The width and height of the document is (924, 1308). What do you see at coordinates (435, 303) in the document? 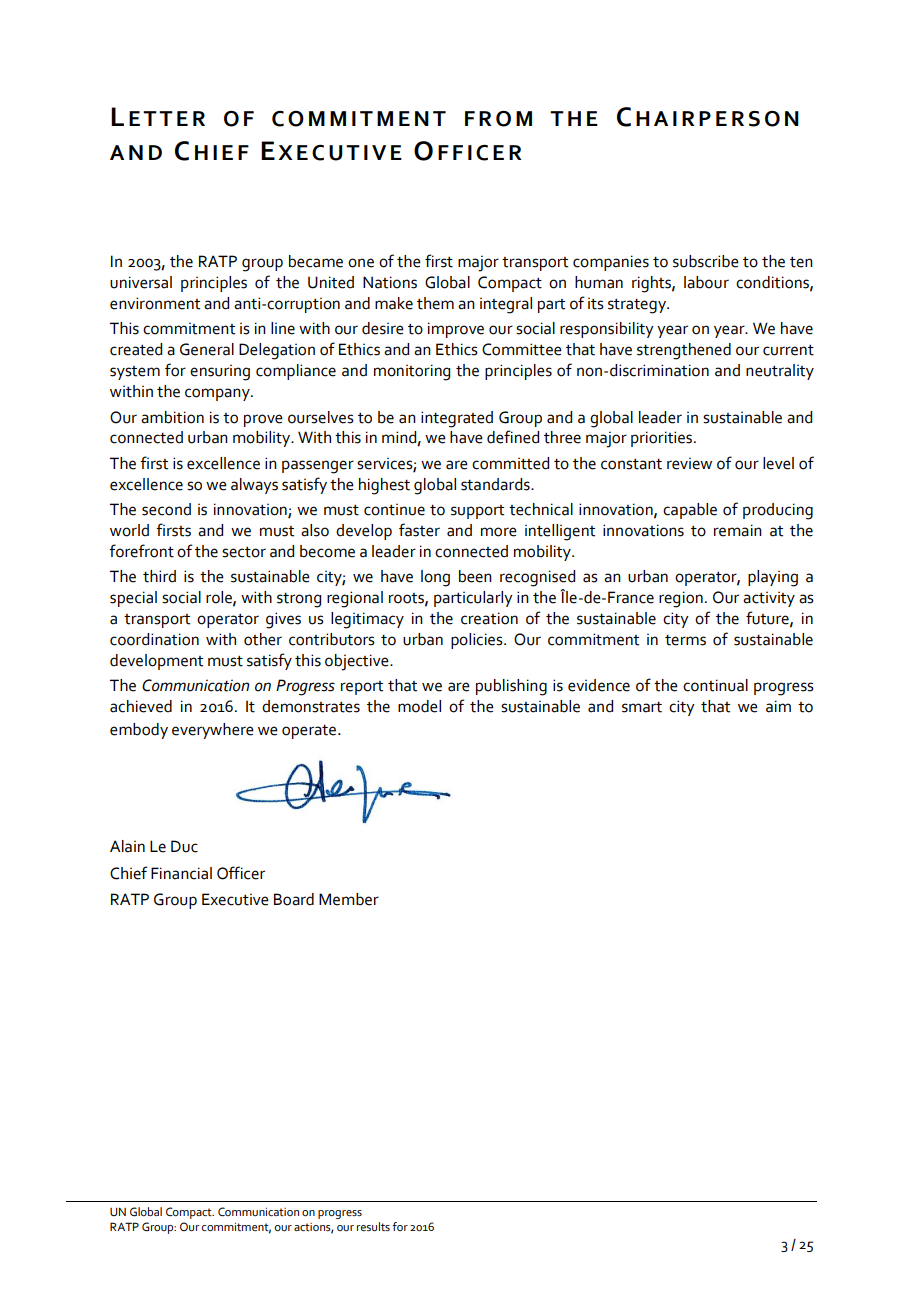
I see `them` at bounding box center [435, 303].
